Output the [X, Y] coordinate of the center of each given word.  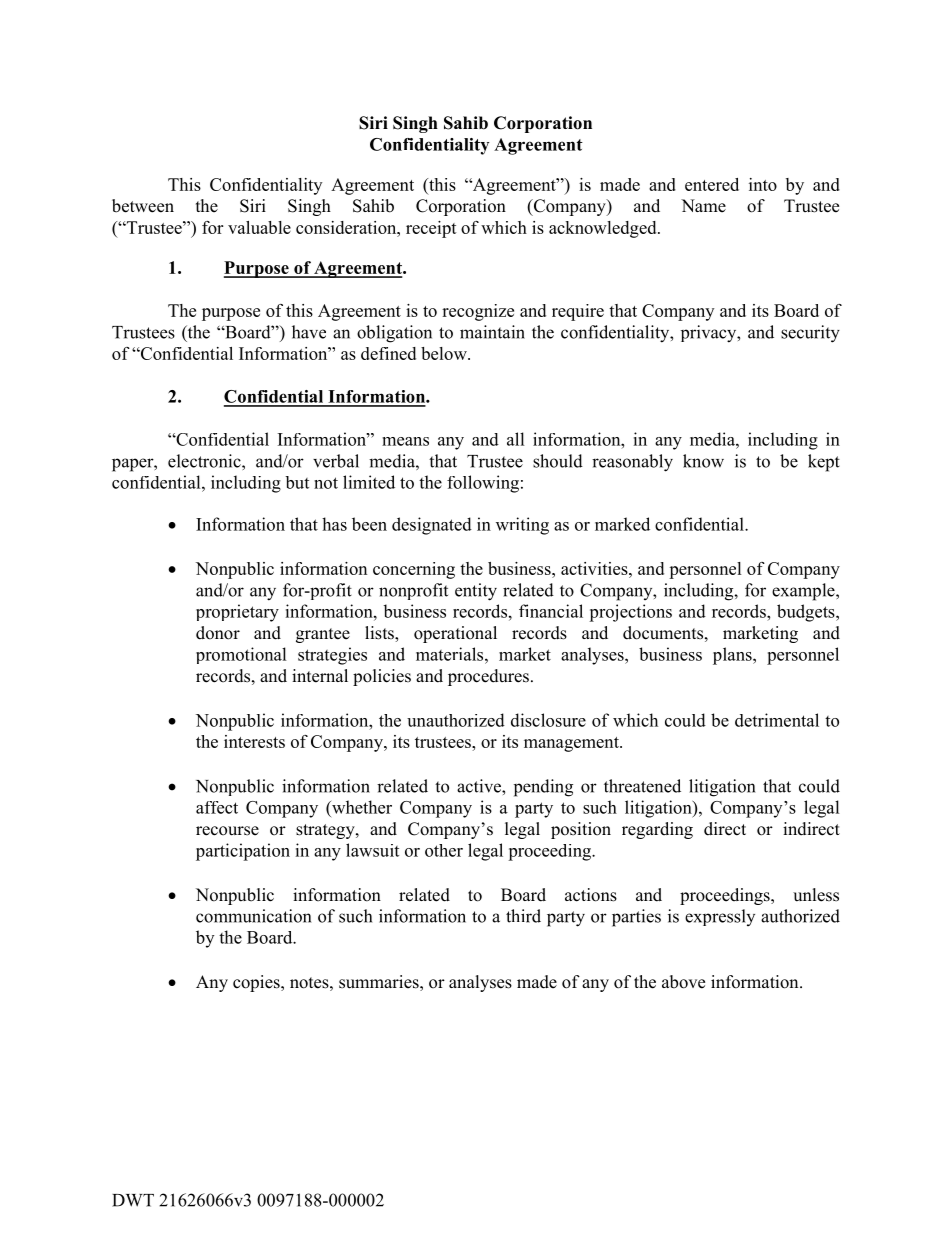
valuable [259, 227]
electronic [205, 461]
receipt [431, 229]
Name [703, 206]
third [523, 916]
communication [253, 916]
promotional [241, 655]
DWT [133, 1200]
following [483, 484]
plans [733, 656]
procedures [488, 677]
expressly [720, 917]
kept [824, 463]
